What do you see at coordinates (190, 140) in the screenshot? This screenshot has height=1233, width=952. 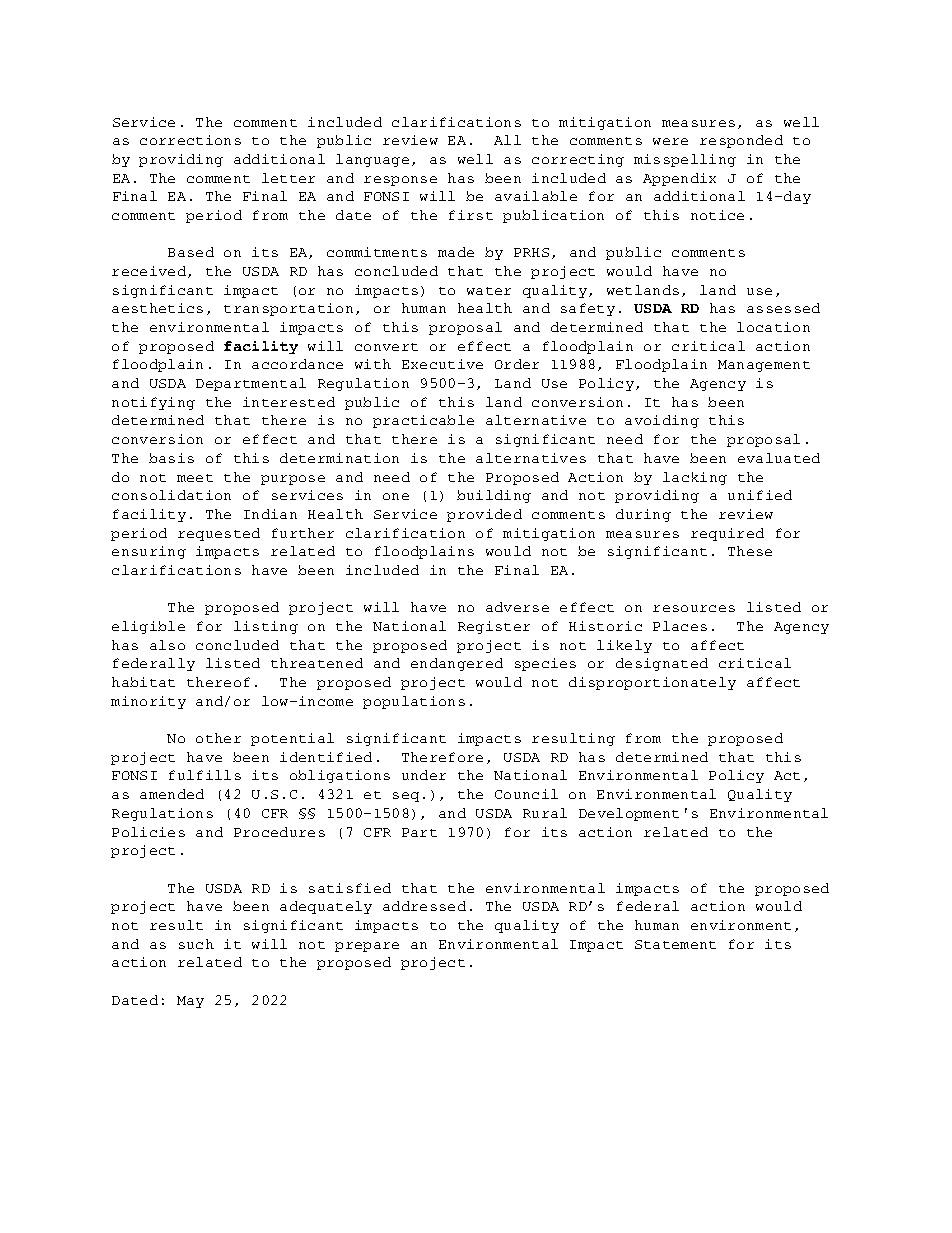 I see `corrections` at bounding box center [190, 140].
